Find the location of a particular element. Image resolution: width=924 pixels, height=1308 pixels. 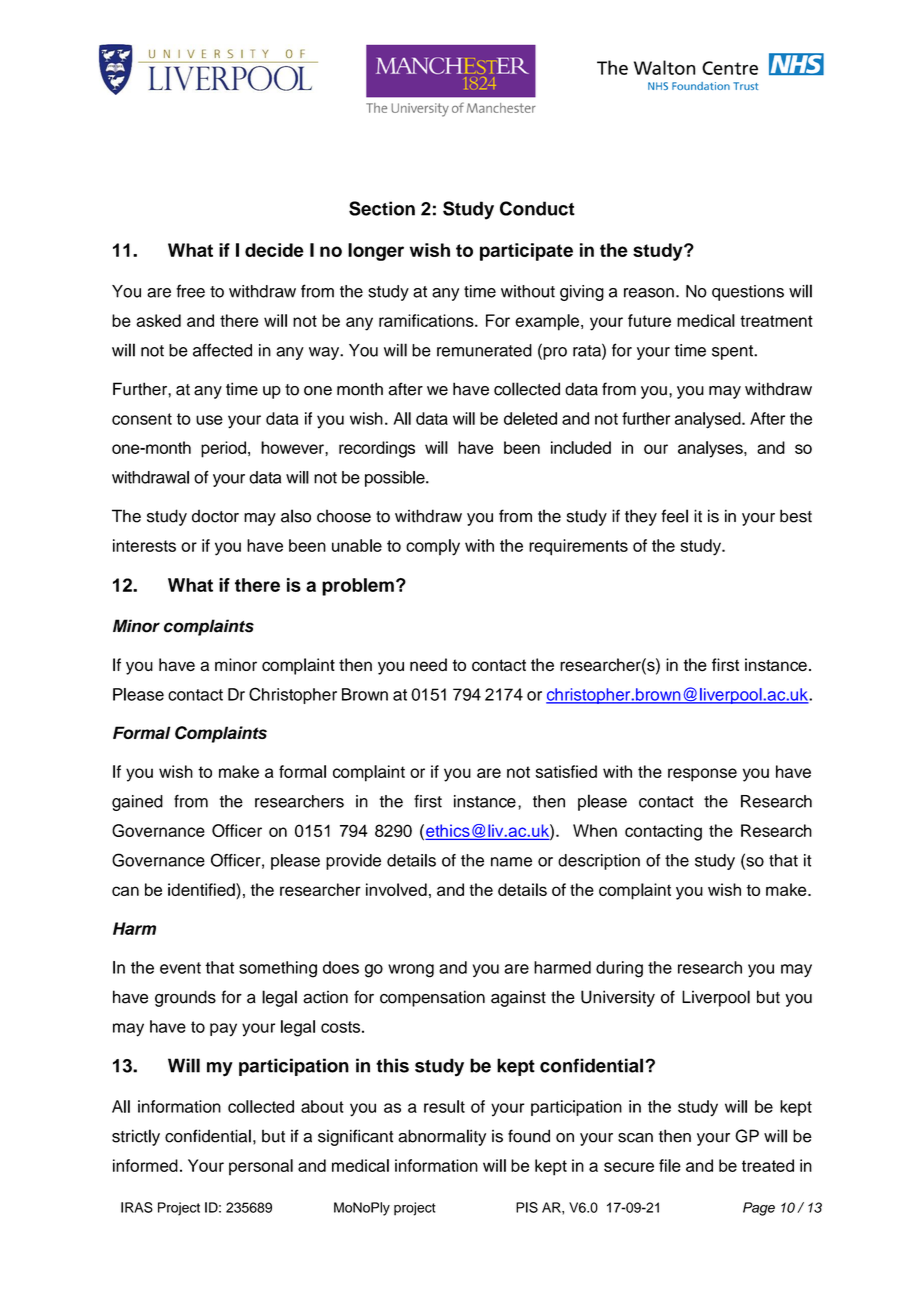

decide is located at coordinates (274, 250).
